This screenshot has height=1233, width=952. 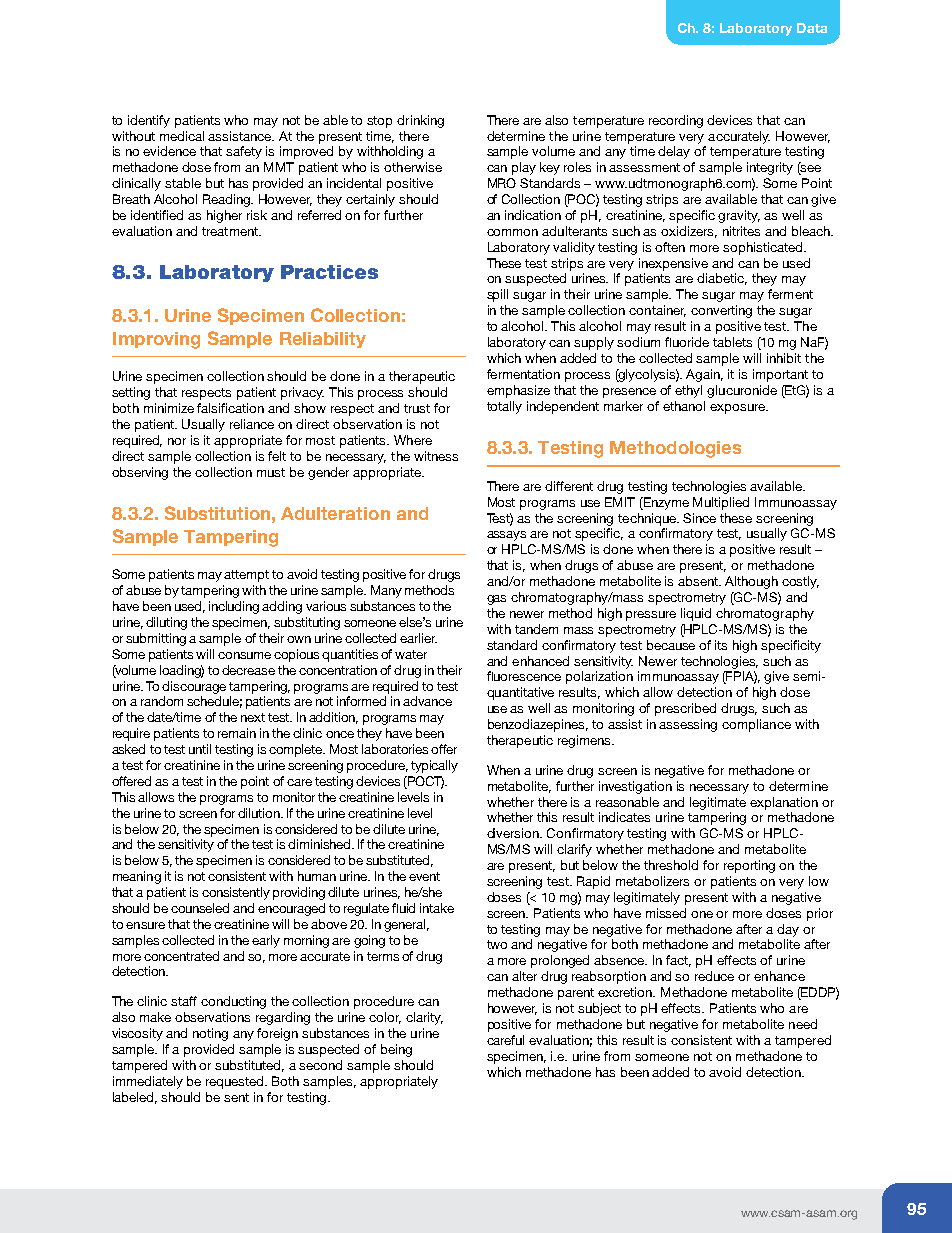 What do you see at coordinates (237, 733) in the screenshot?
I see `remain` at bounding box center [237, 733].
